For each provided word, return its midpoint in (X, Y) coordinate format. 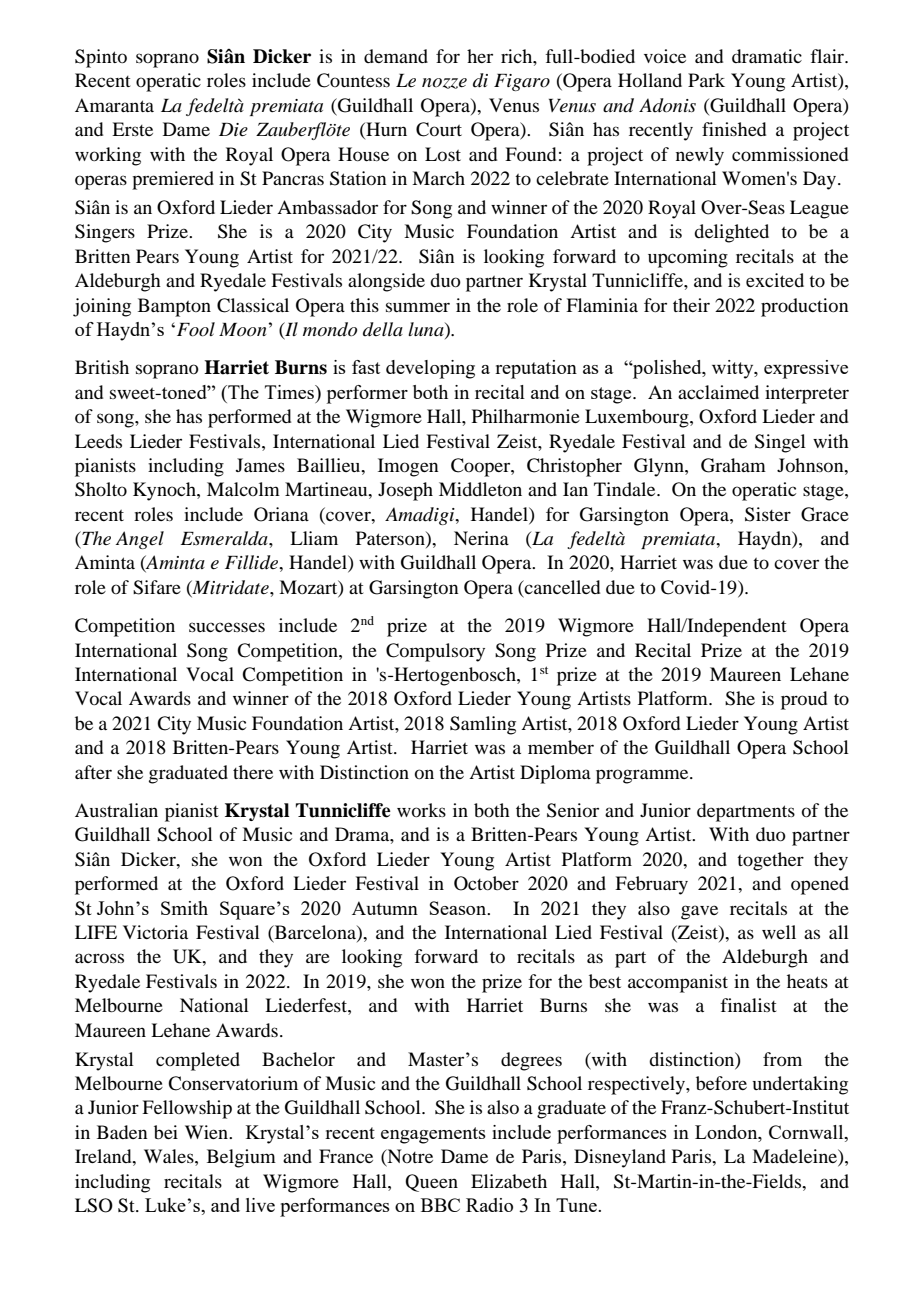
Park (706, 80)
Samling (483, 725)
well (779, 932)
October (486, 883)
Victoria (155, 932)
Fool (194, 329)
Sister (768, 514)
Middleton (480, 489)
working (108, 156)
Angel (140, 540)
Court (439, 129)
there (253, 772)
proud (804, 700)
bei (166, 1132)
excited (775, 280)
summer (418, 307)
